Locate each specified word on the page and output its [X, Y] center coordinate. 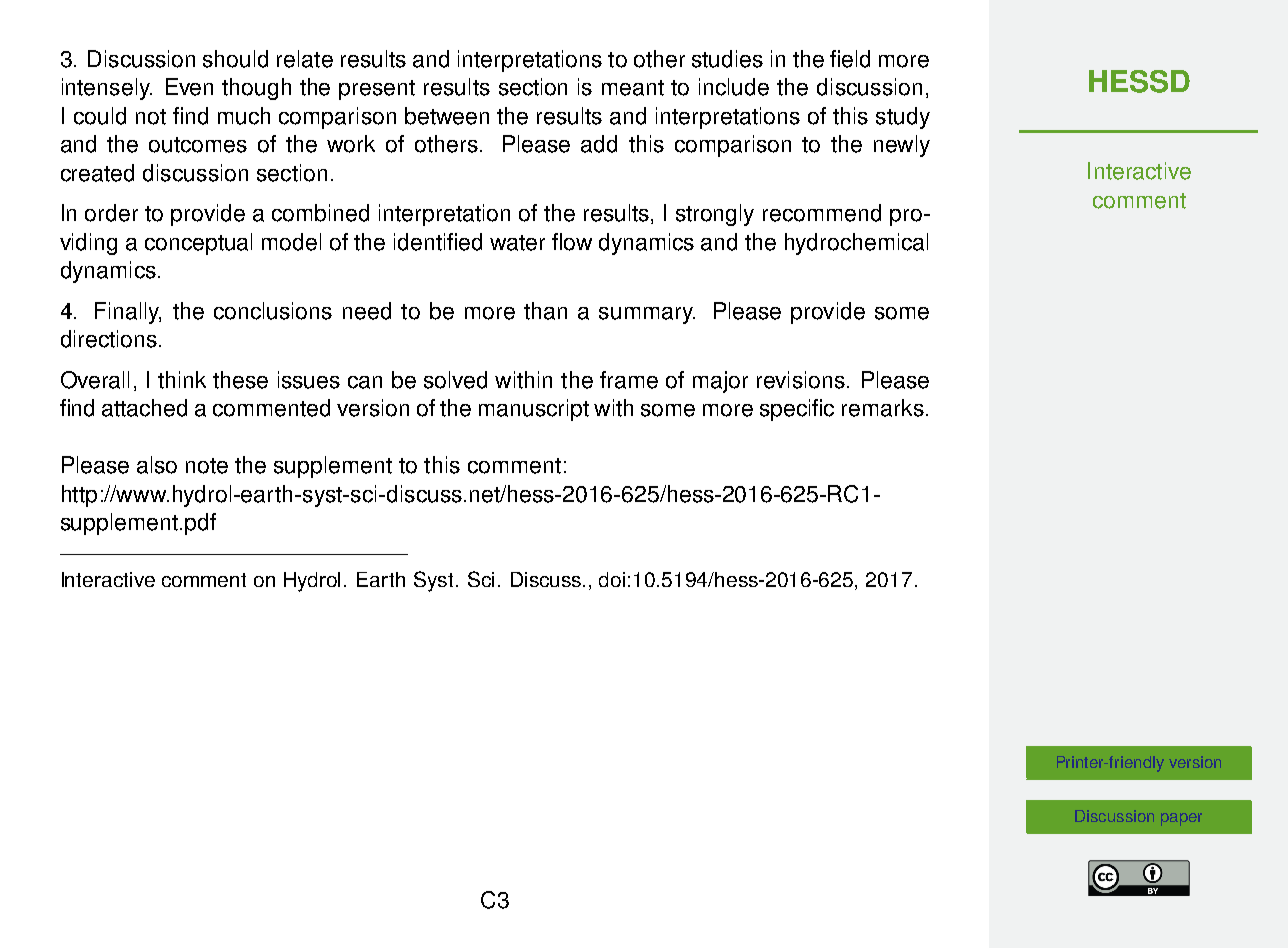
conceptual [198, 244]
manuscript [534, 410]
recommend [822, 213]
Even [189, 87]
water [517, 243]
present [377, 90]
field [850, 59]
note [207, 466]
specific [797, 410]
